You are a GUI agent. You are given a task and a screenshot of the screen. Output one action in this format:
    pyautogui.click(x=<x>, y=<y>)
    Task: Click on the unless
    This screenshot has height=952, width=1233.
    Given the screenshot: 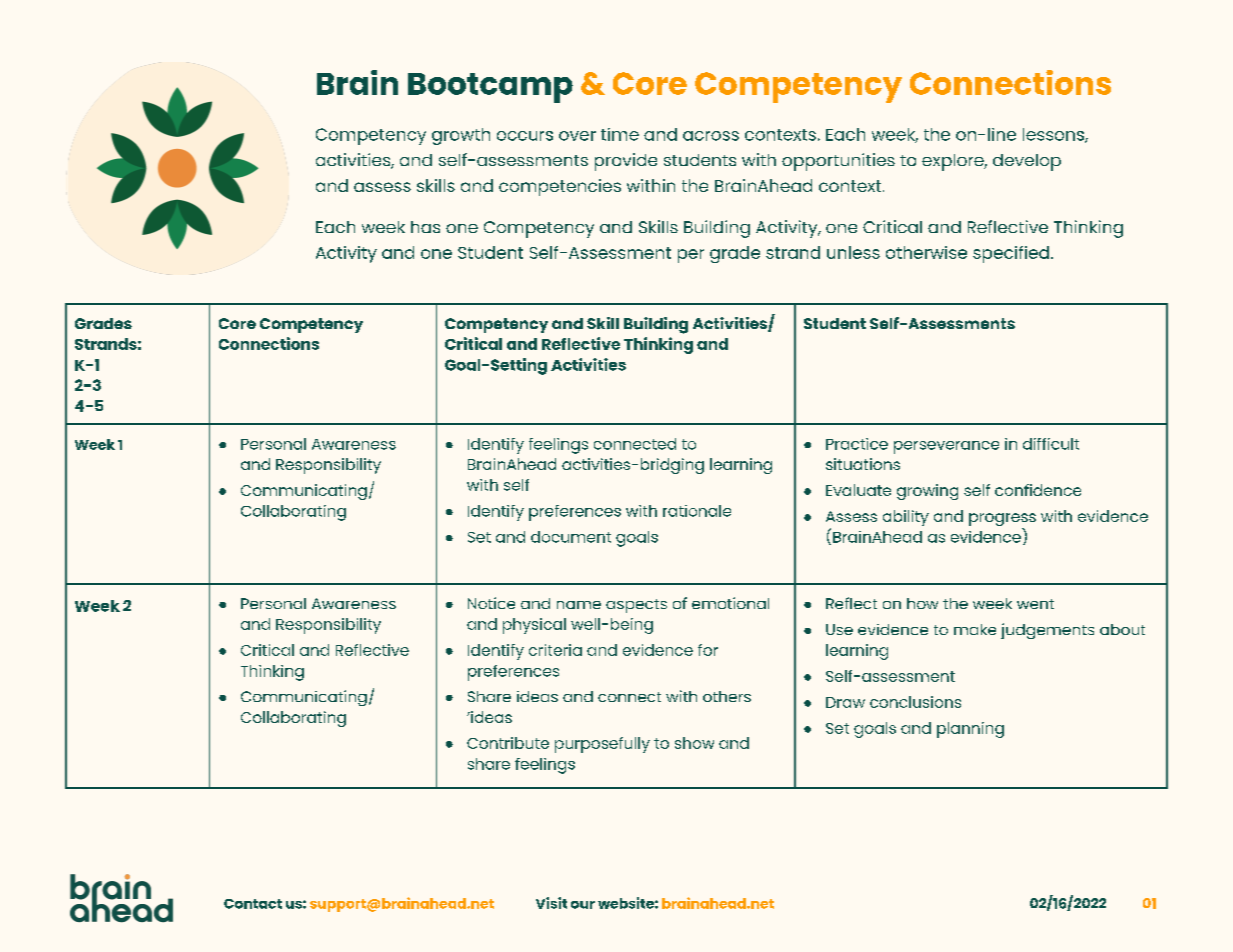 What is the action you would take?
    pyautogui.click(x=853, y=252)
